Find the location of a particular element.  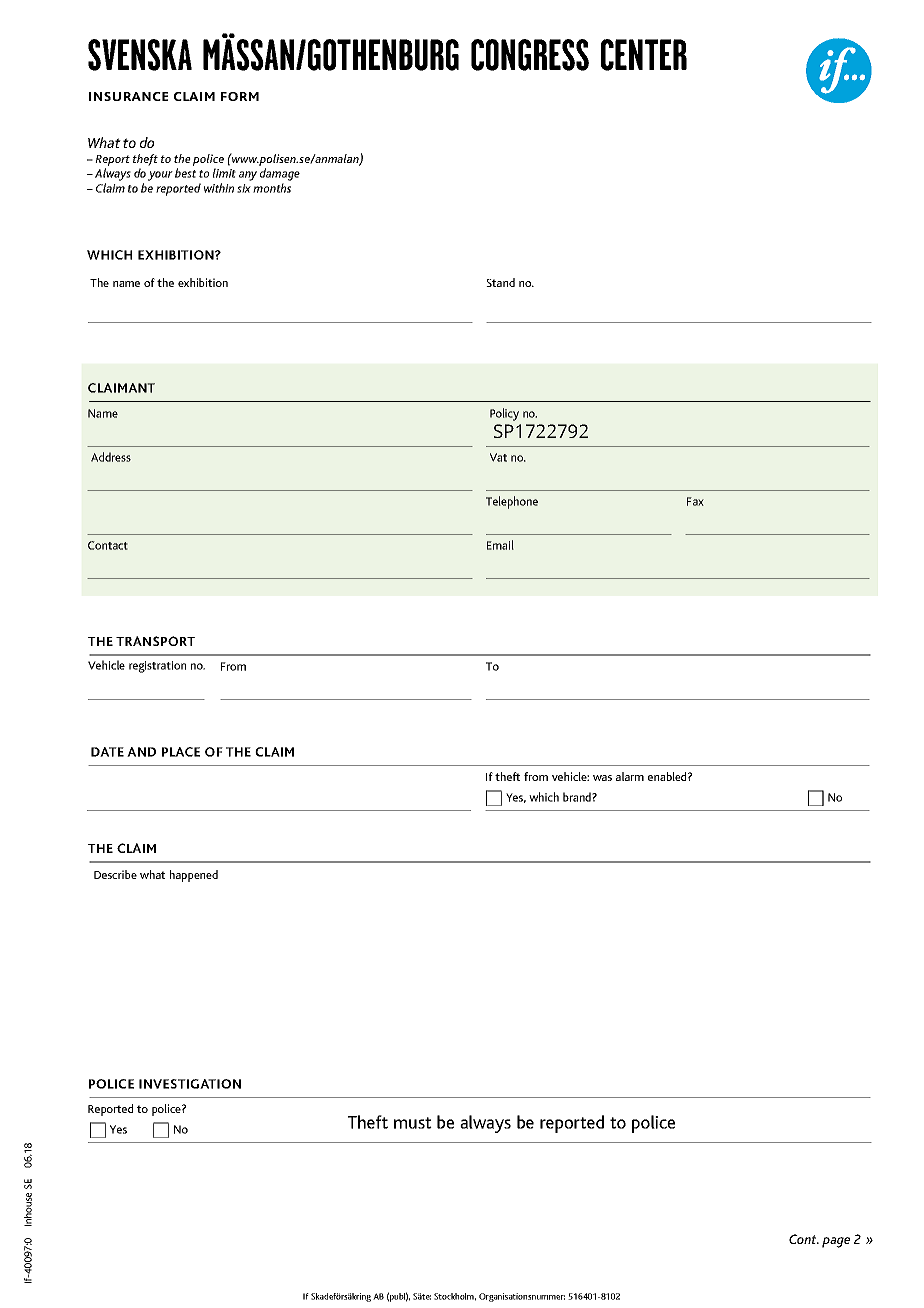

must is located at coordinates (413, 1123).
